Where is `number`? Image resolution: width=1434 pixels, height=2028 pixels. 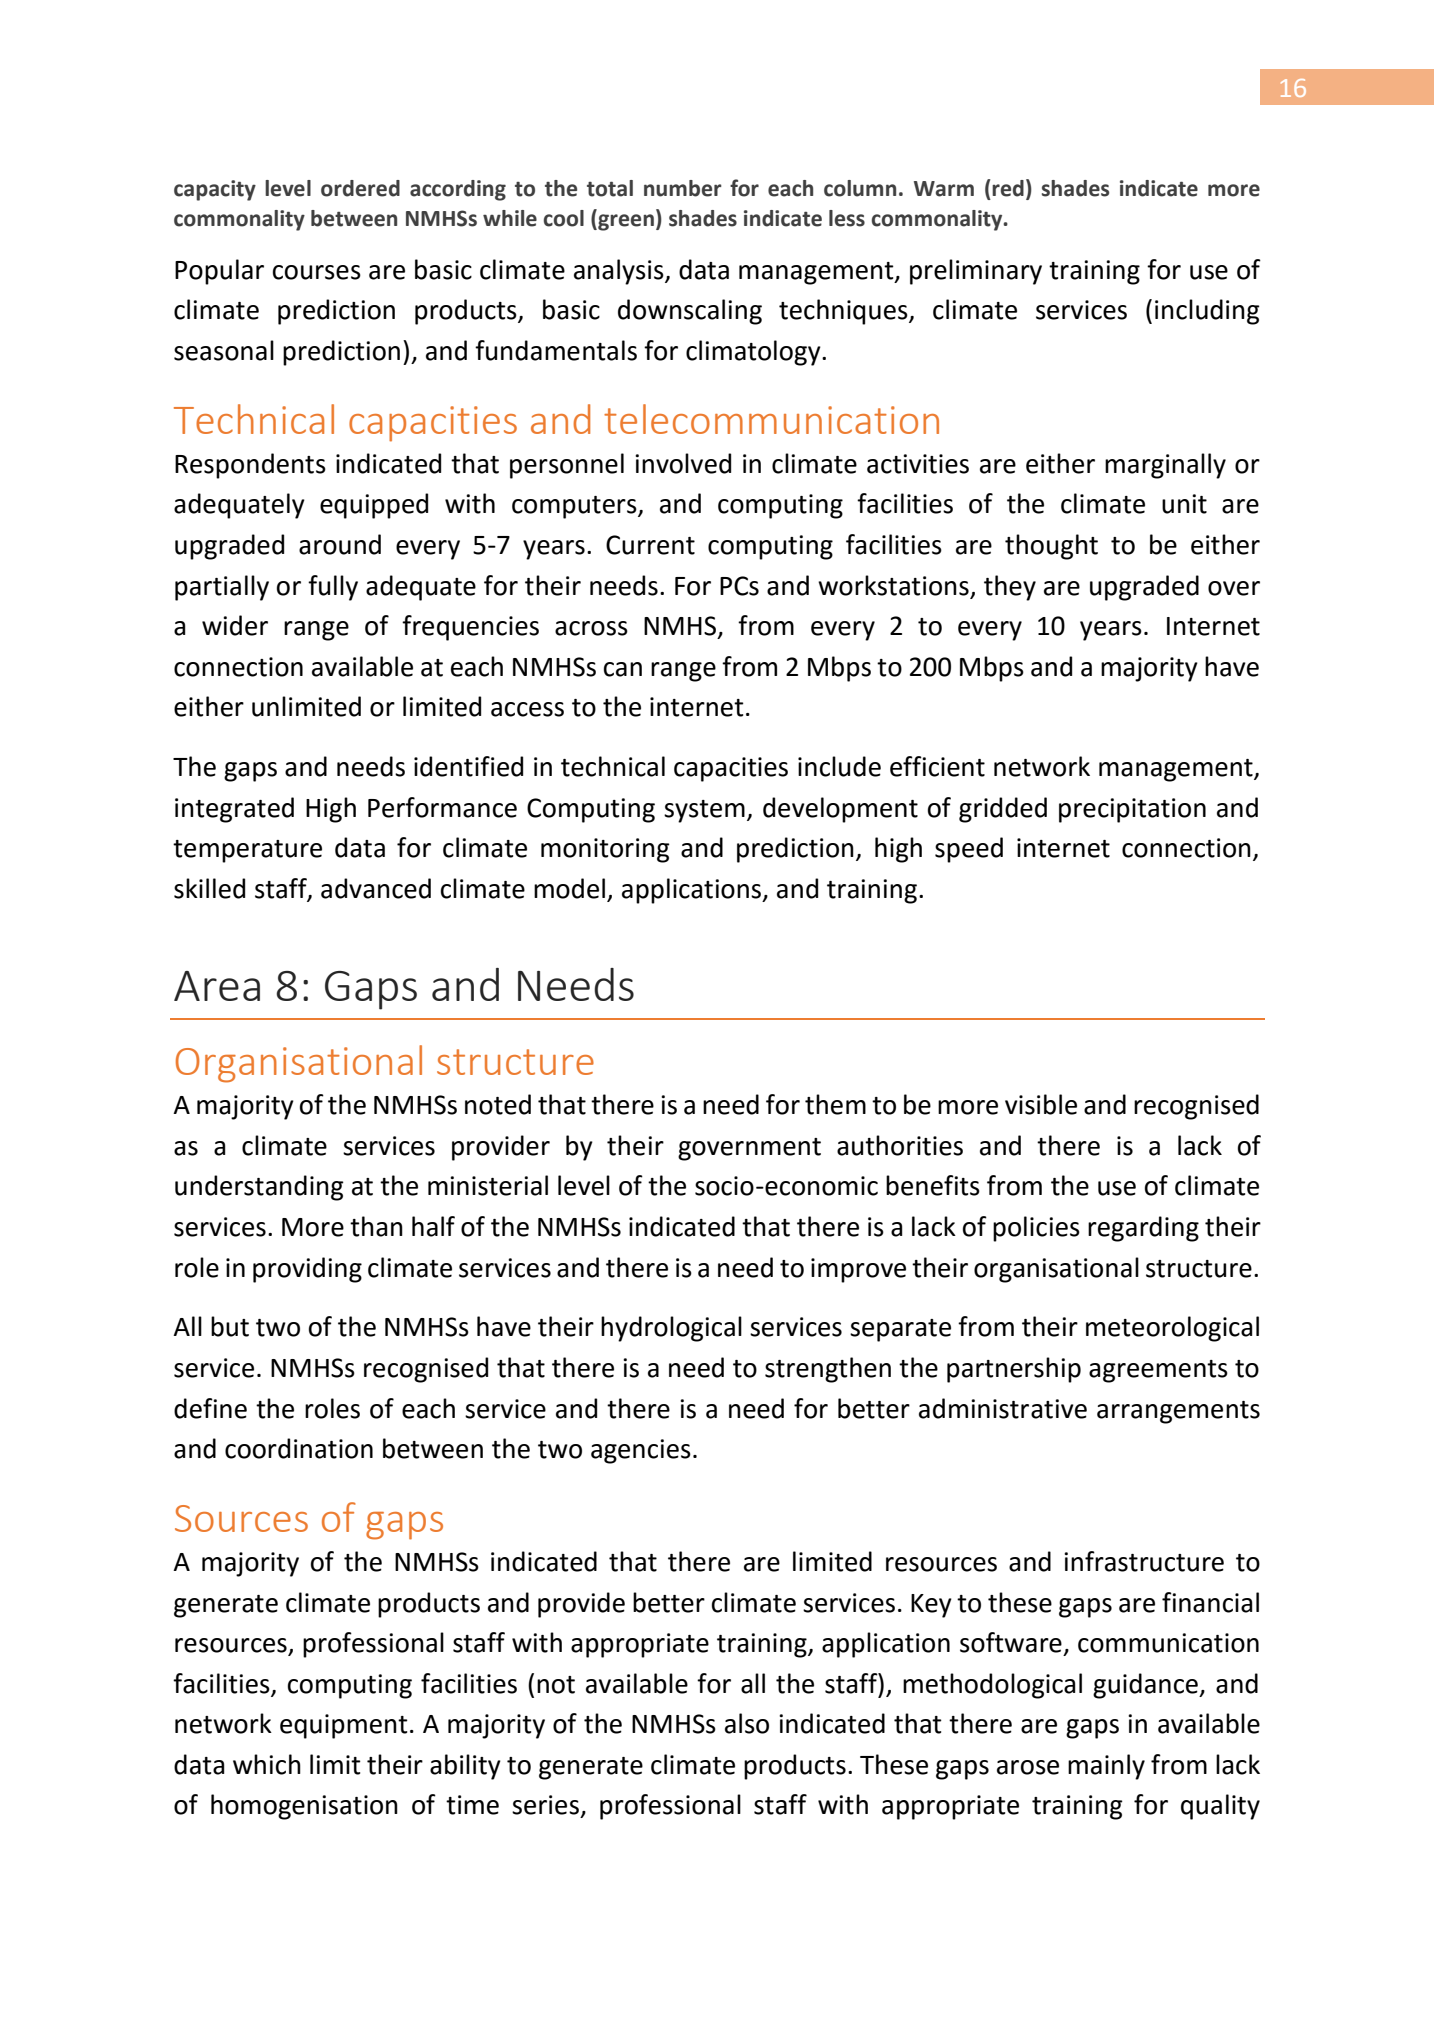
number is located at coordinates (683, 188).
